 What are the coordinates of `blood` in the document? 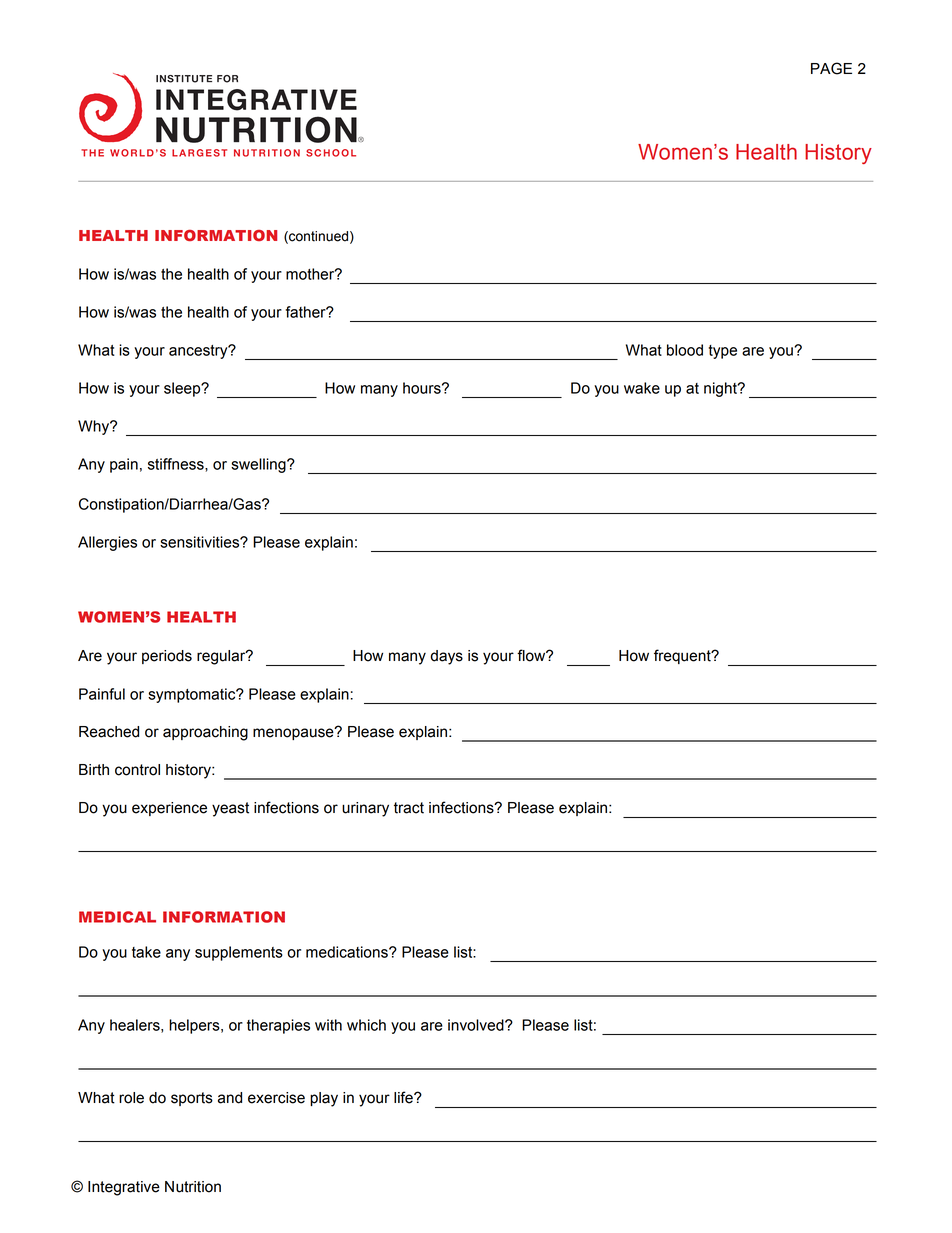 It's located at (685, 350).
